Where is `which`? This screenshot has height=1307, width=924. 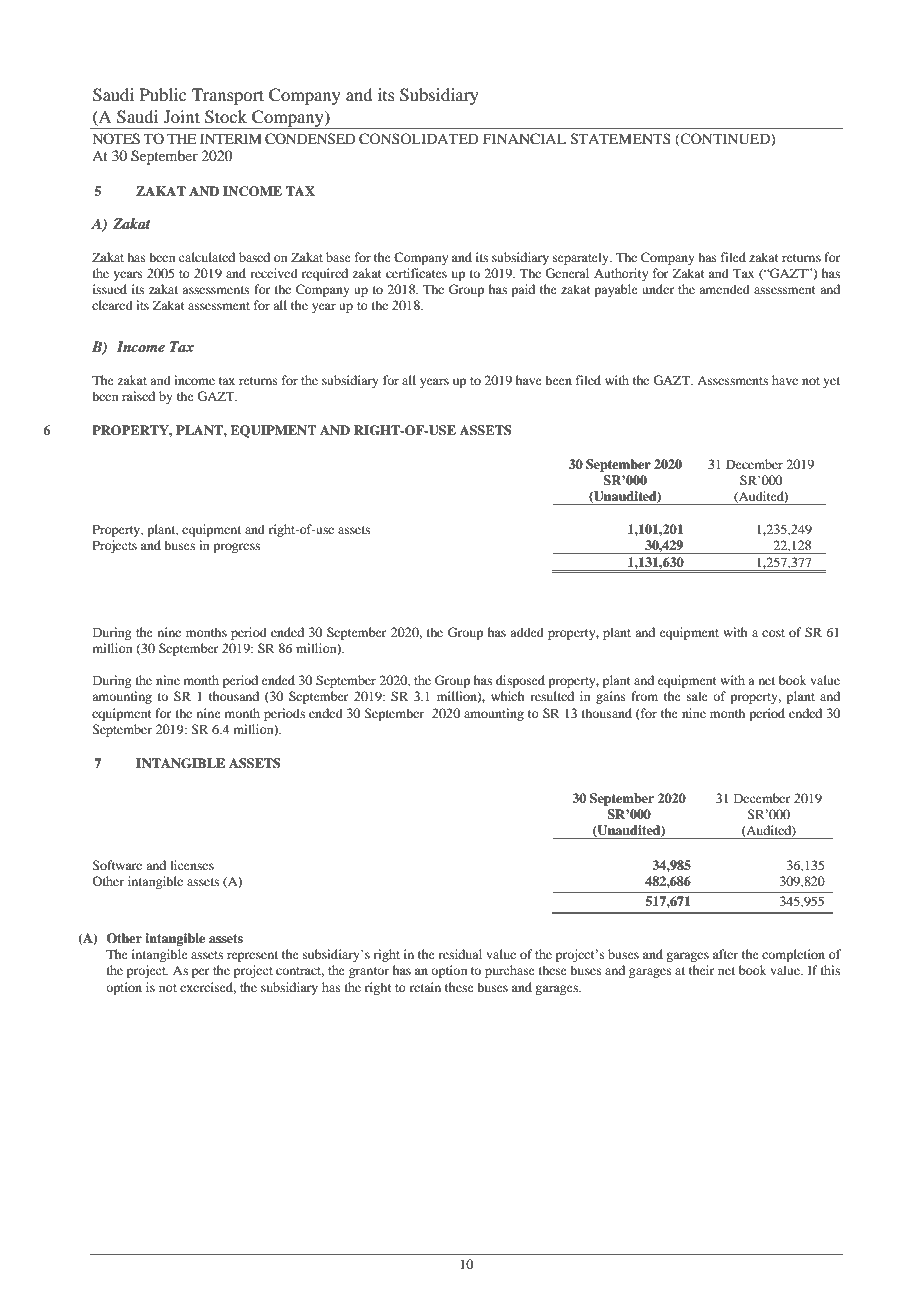 which is located at coordinates (507, 696).
